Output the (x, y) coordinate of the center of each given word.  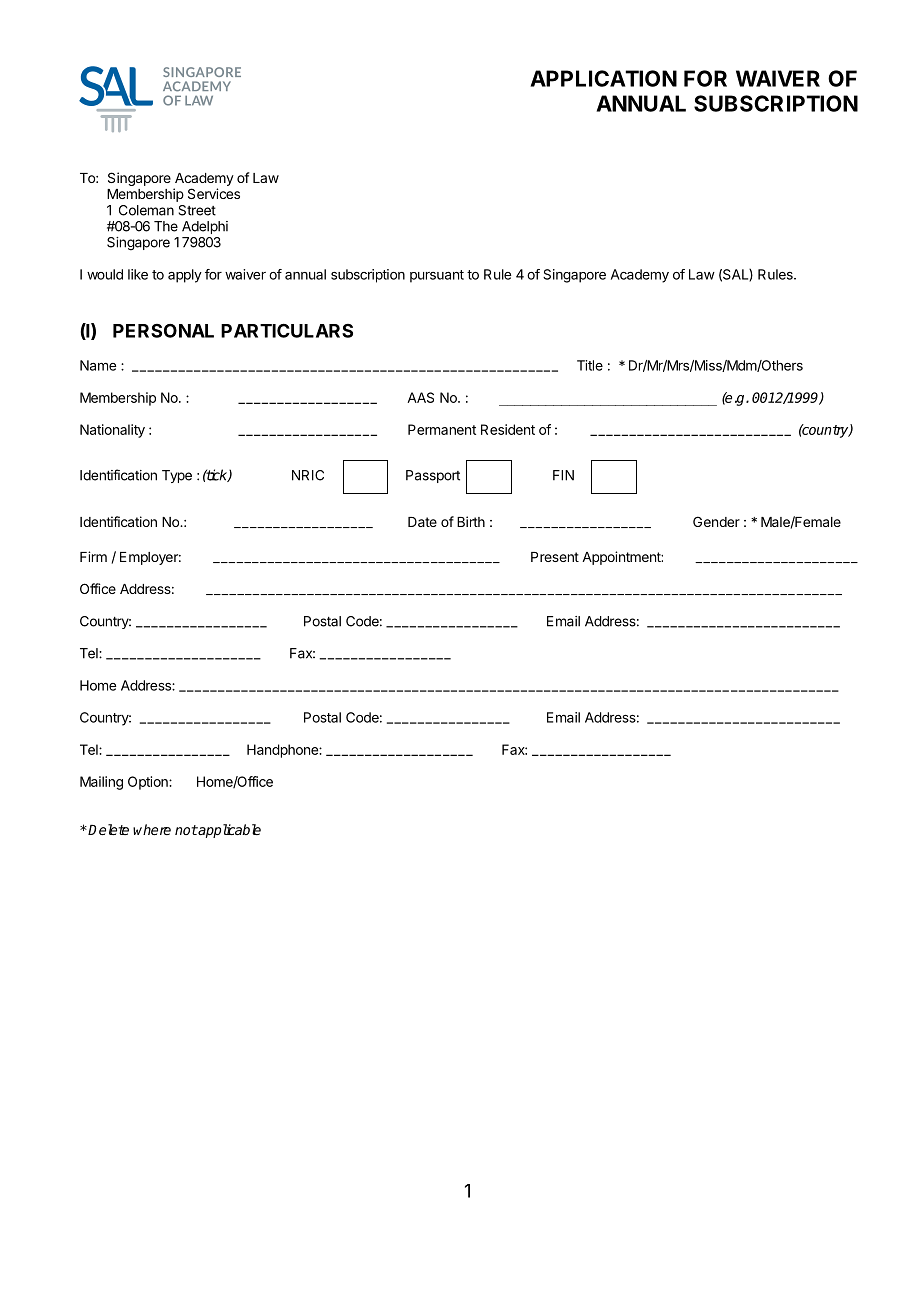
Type (177, 476)
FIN (563, 475)
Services (214, 193)
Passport (433, 476)
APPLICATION (603, 78)
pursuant (437, 276)
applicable (229, 831)
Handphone (283, 751)
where (152, 829)
